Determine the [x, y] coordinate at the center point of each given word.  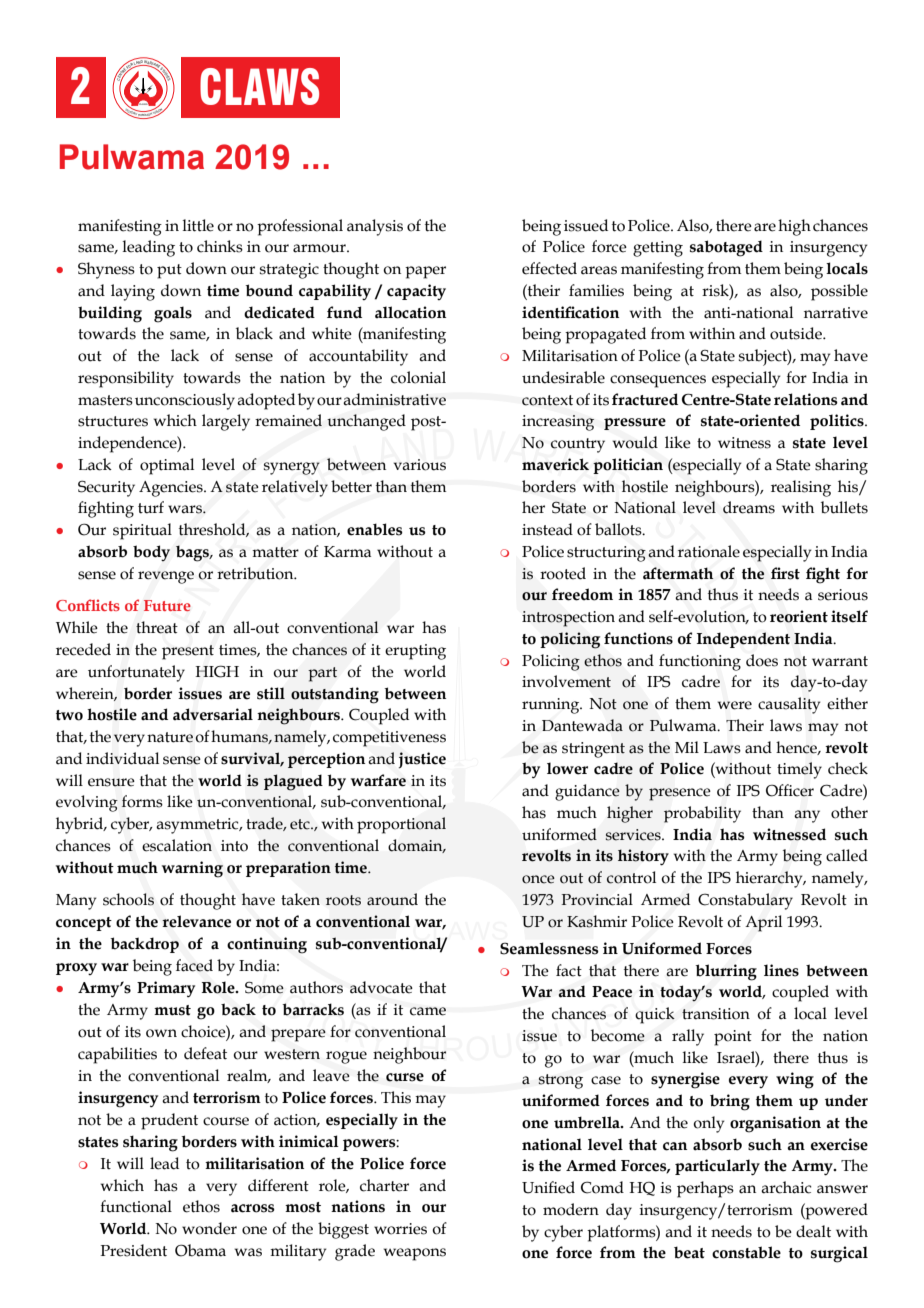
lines [781, 970]
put [169, 271]
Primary [166, 989]
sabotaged [726, 248]
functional [136, 1206]
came [428, 1011]
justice [422, 760]
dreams [749, 507]
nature [170, 737]
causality [789, 705]
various [420, 465]
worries [400, 1229]
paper [425, 272]
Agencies [172, 489]
